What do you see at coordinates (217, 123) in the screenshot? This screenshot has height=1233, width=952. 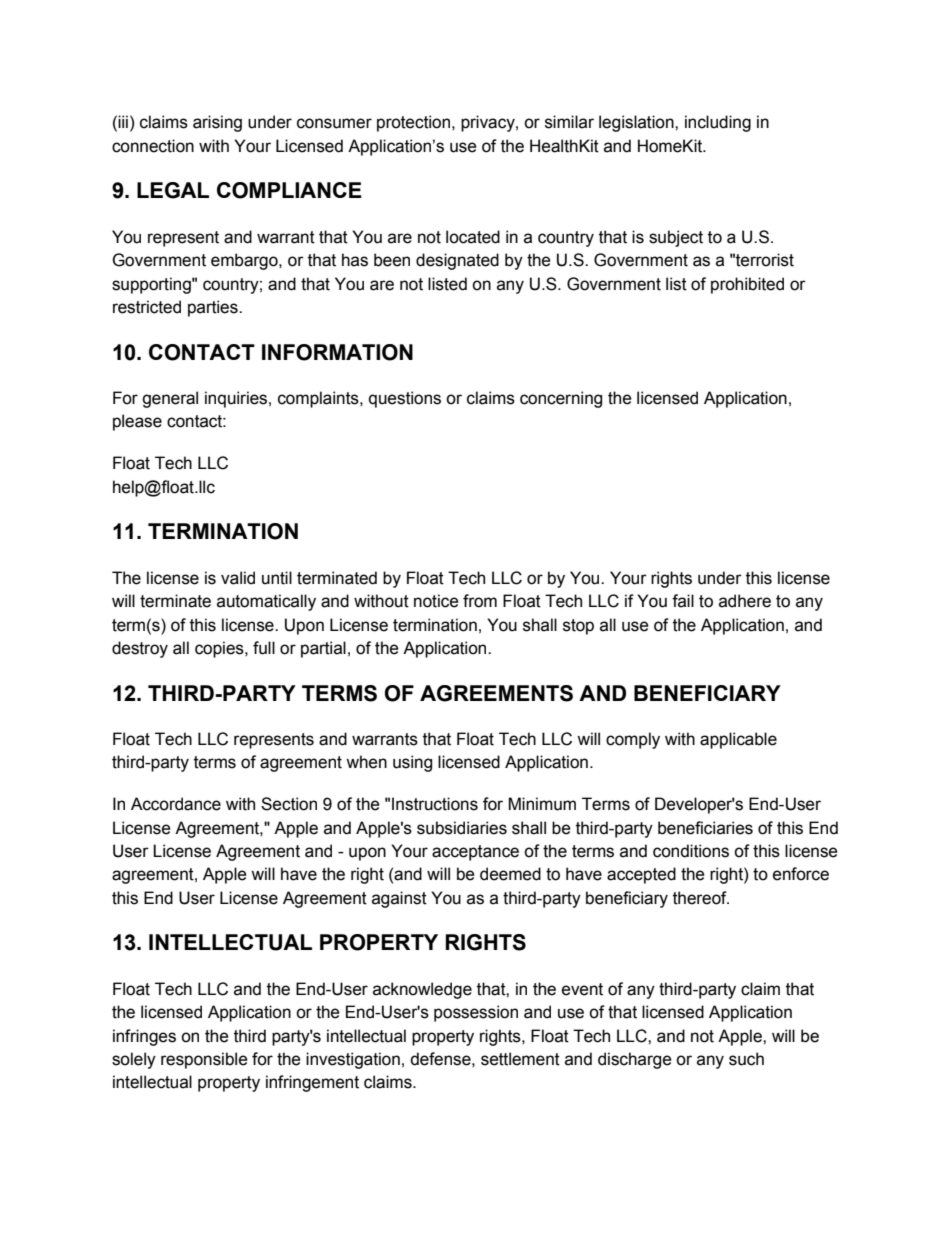 I see `arising` at bounding box center [217, 123].
